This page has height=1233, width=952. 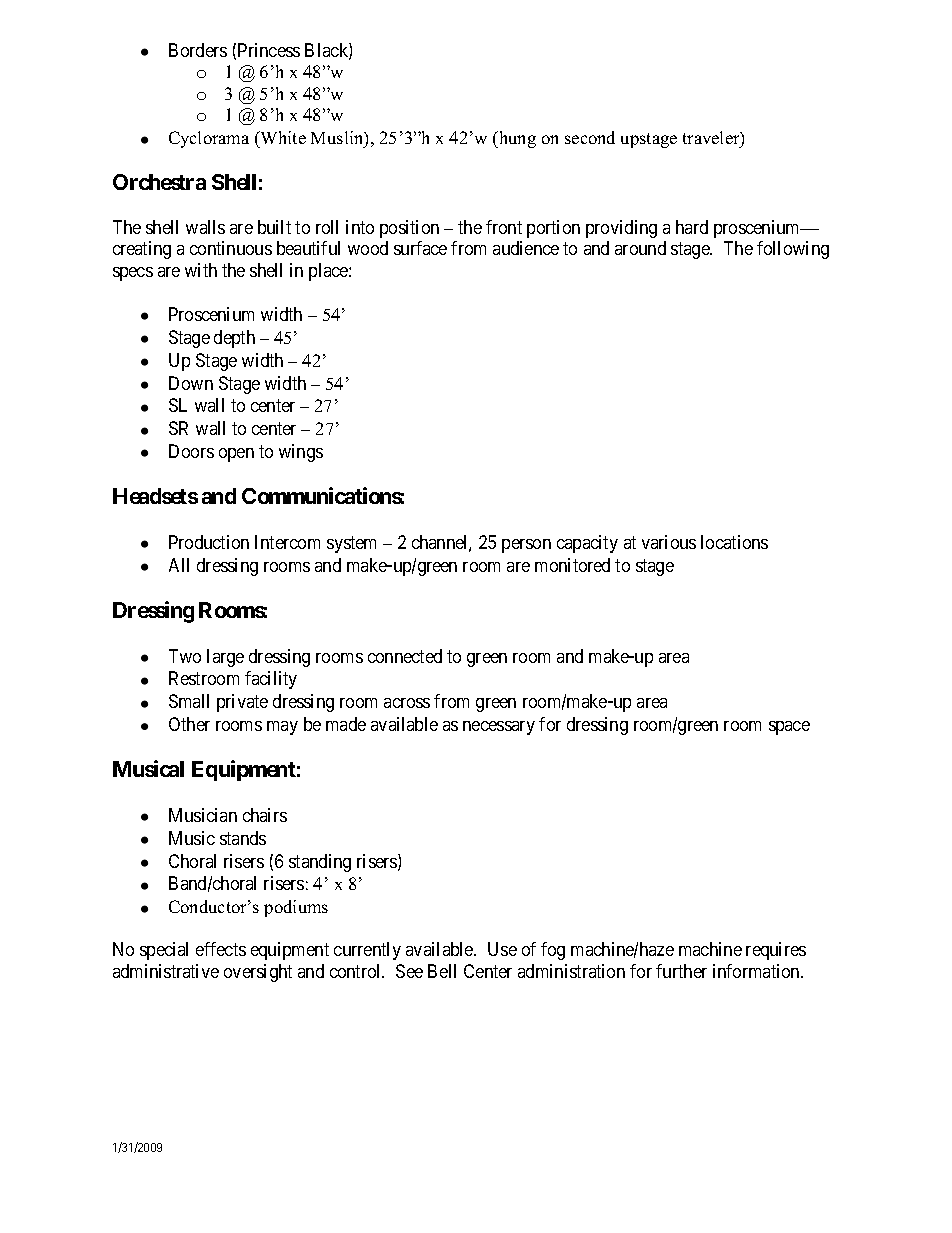 I want to click on wings, so click(x=301, y=453).
